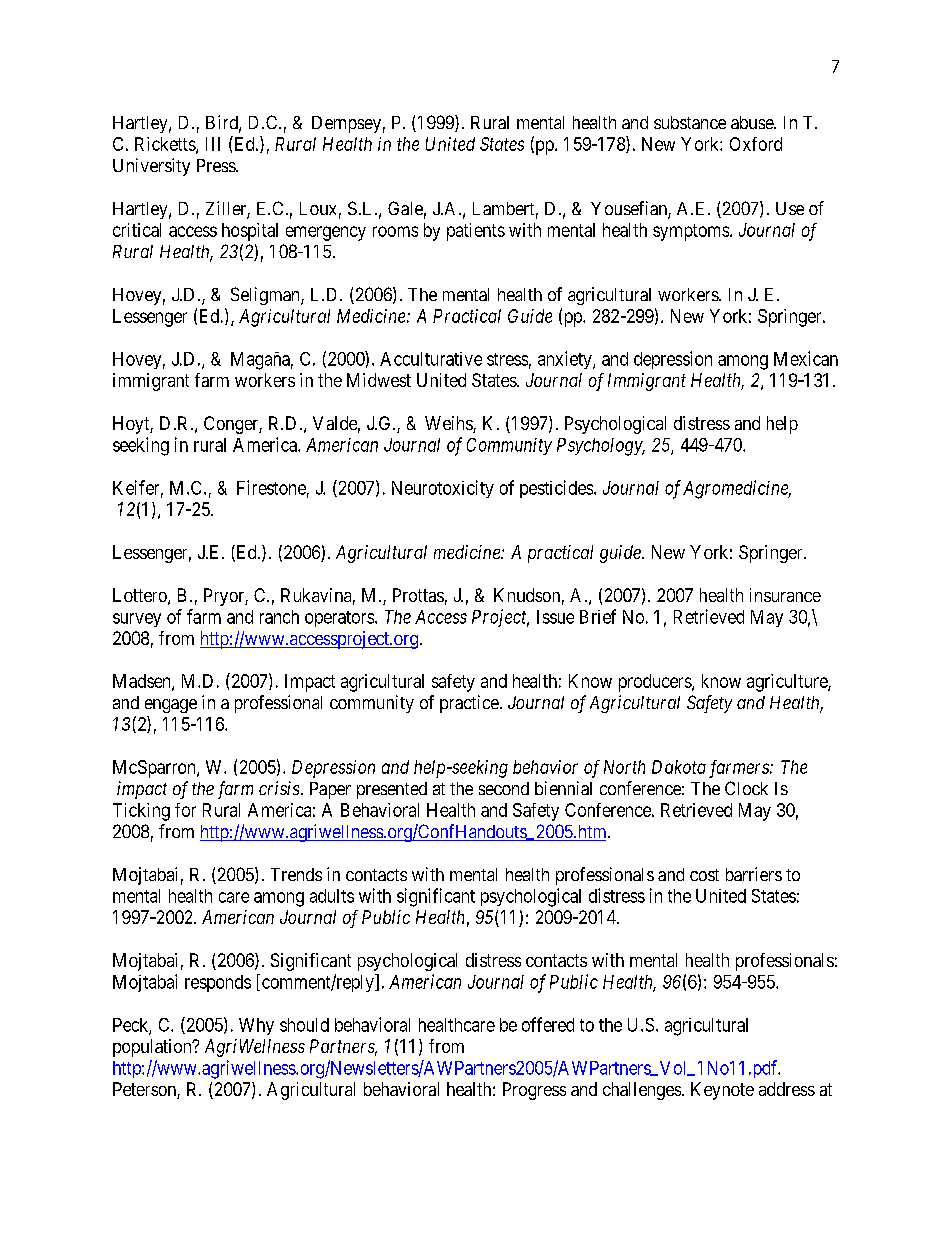  Describe the element at coordinates (756, 144) in the image. I see `Oxford` at that location.
